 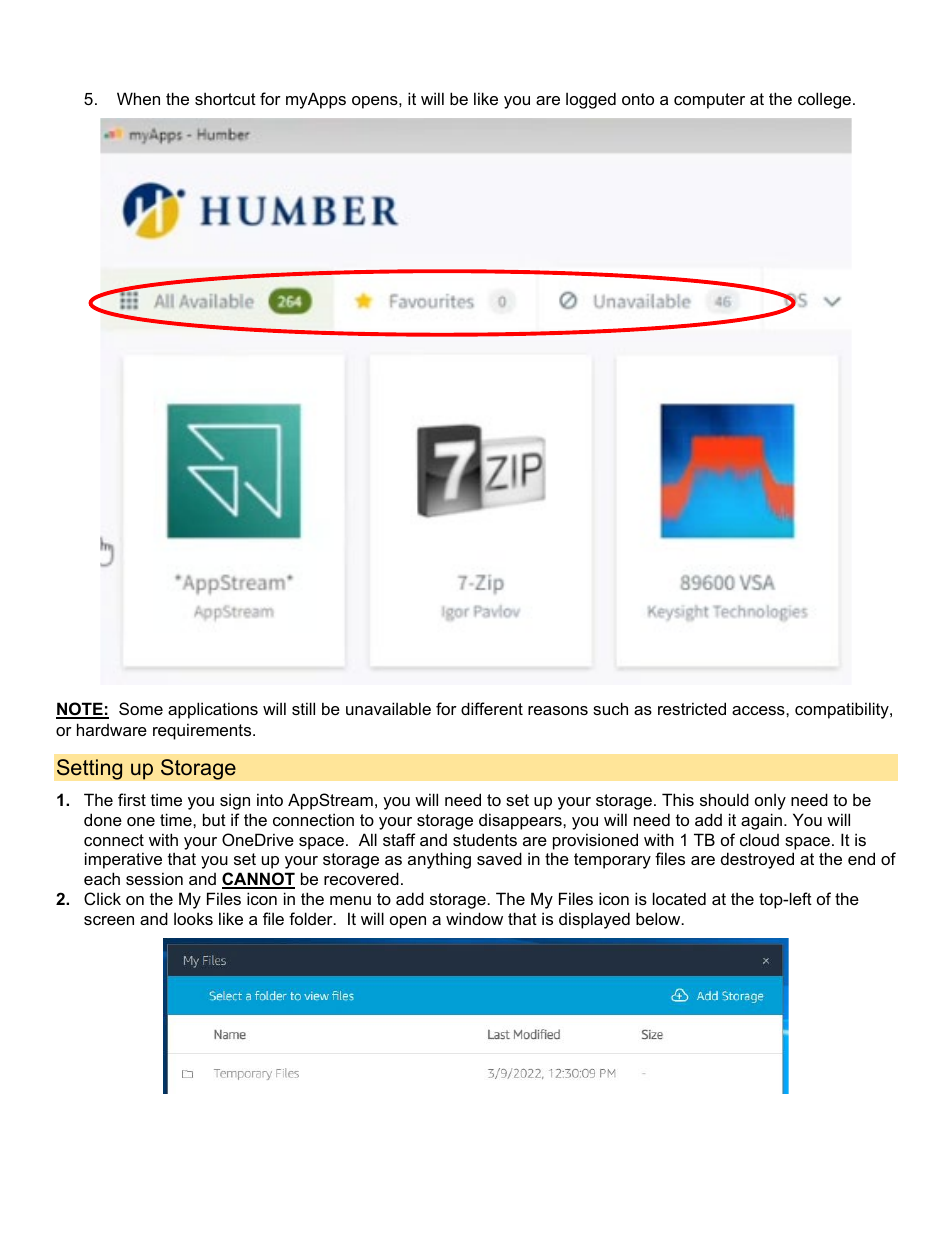 What do you see at coordinates (492, 708) in the image?
I see `different` at bounding box center [492, 708].
